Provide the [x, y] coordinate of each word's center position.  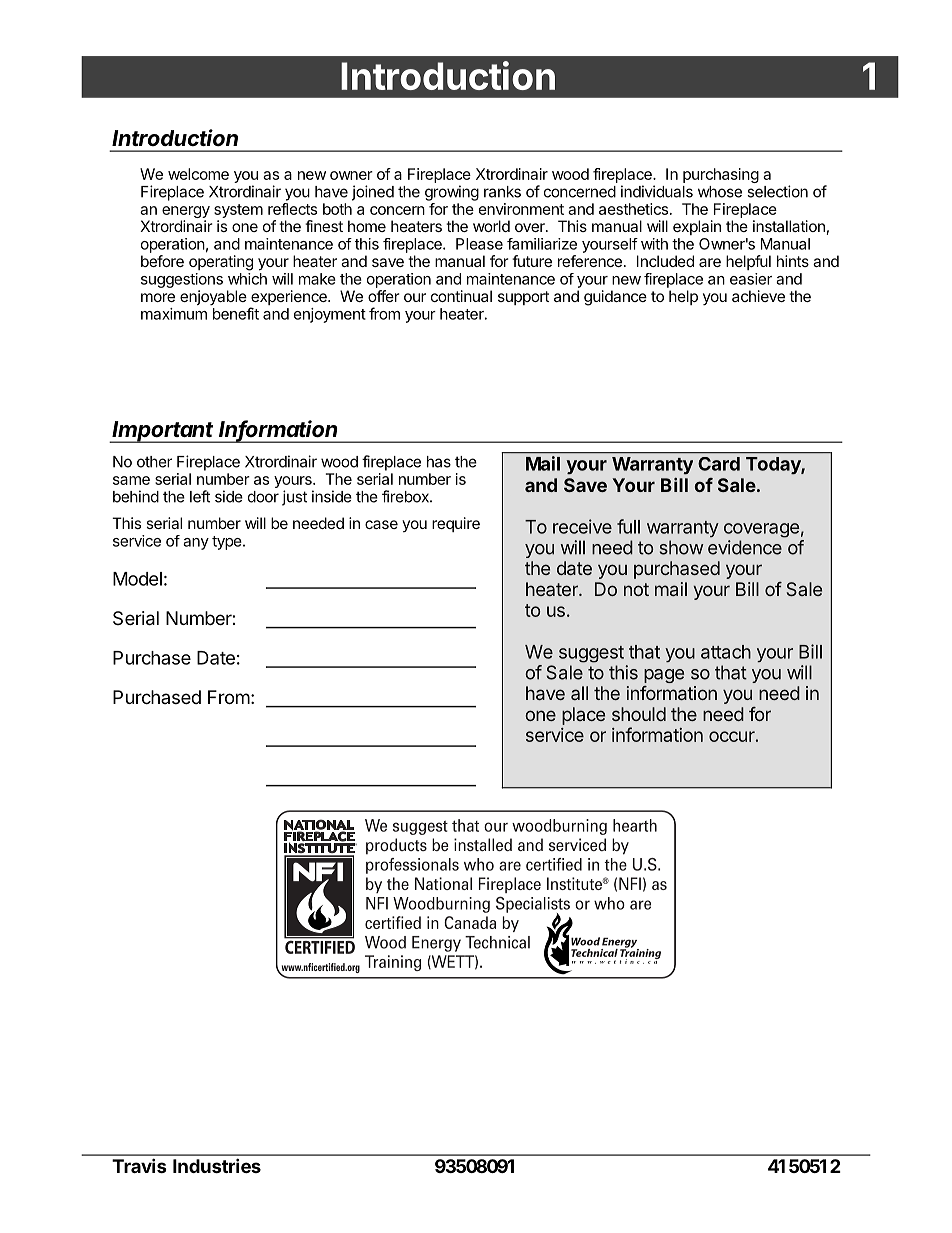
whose [720, 192]
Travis [139, 1165]
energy [186, 213]
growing [452, 193]
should [639, 714]
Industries [217, 1165]
